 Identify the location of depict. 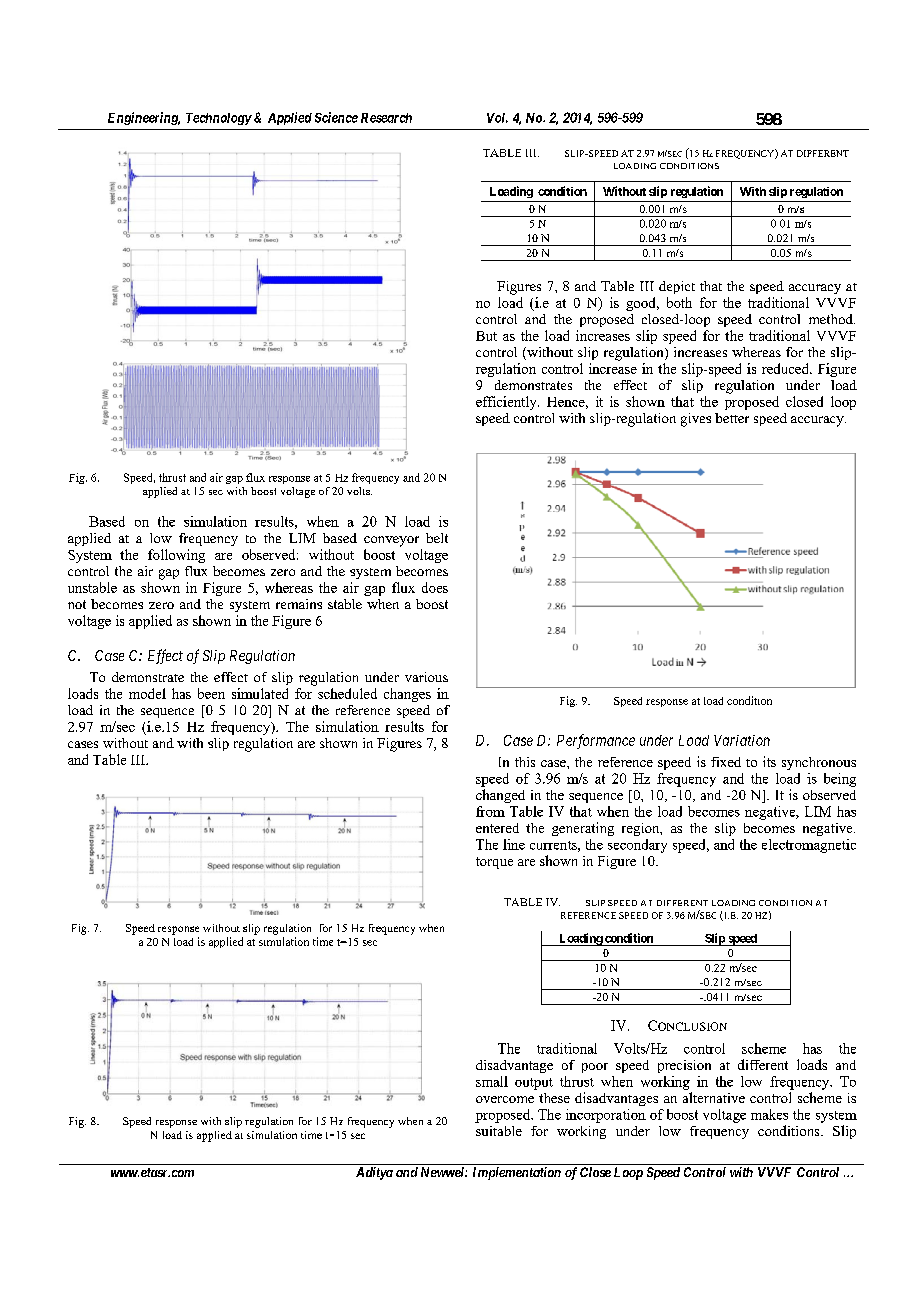
(677, 287).
